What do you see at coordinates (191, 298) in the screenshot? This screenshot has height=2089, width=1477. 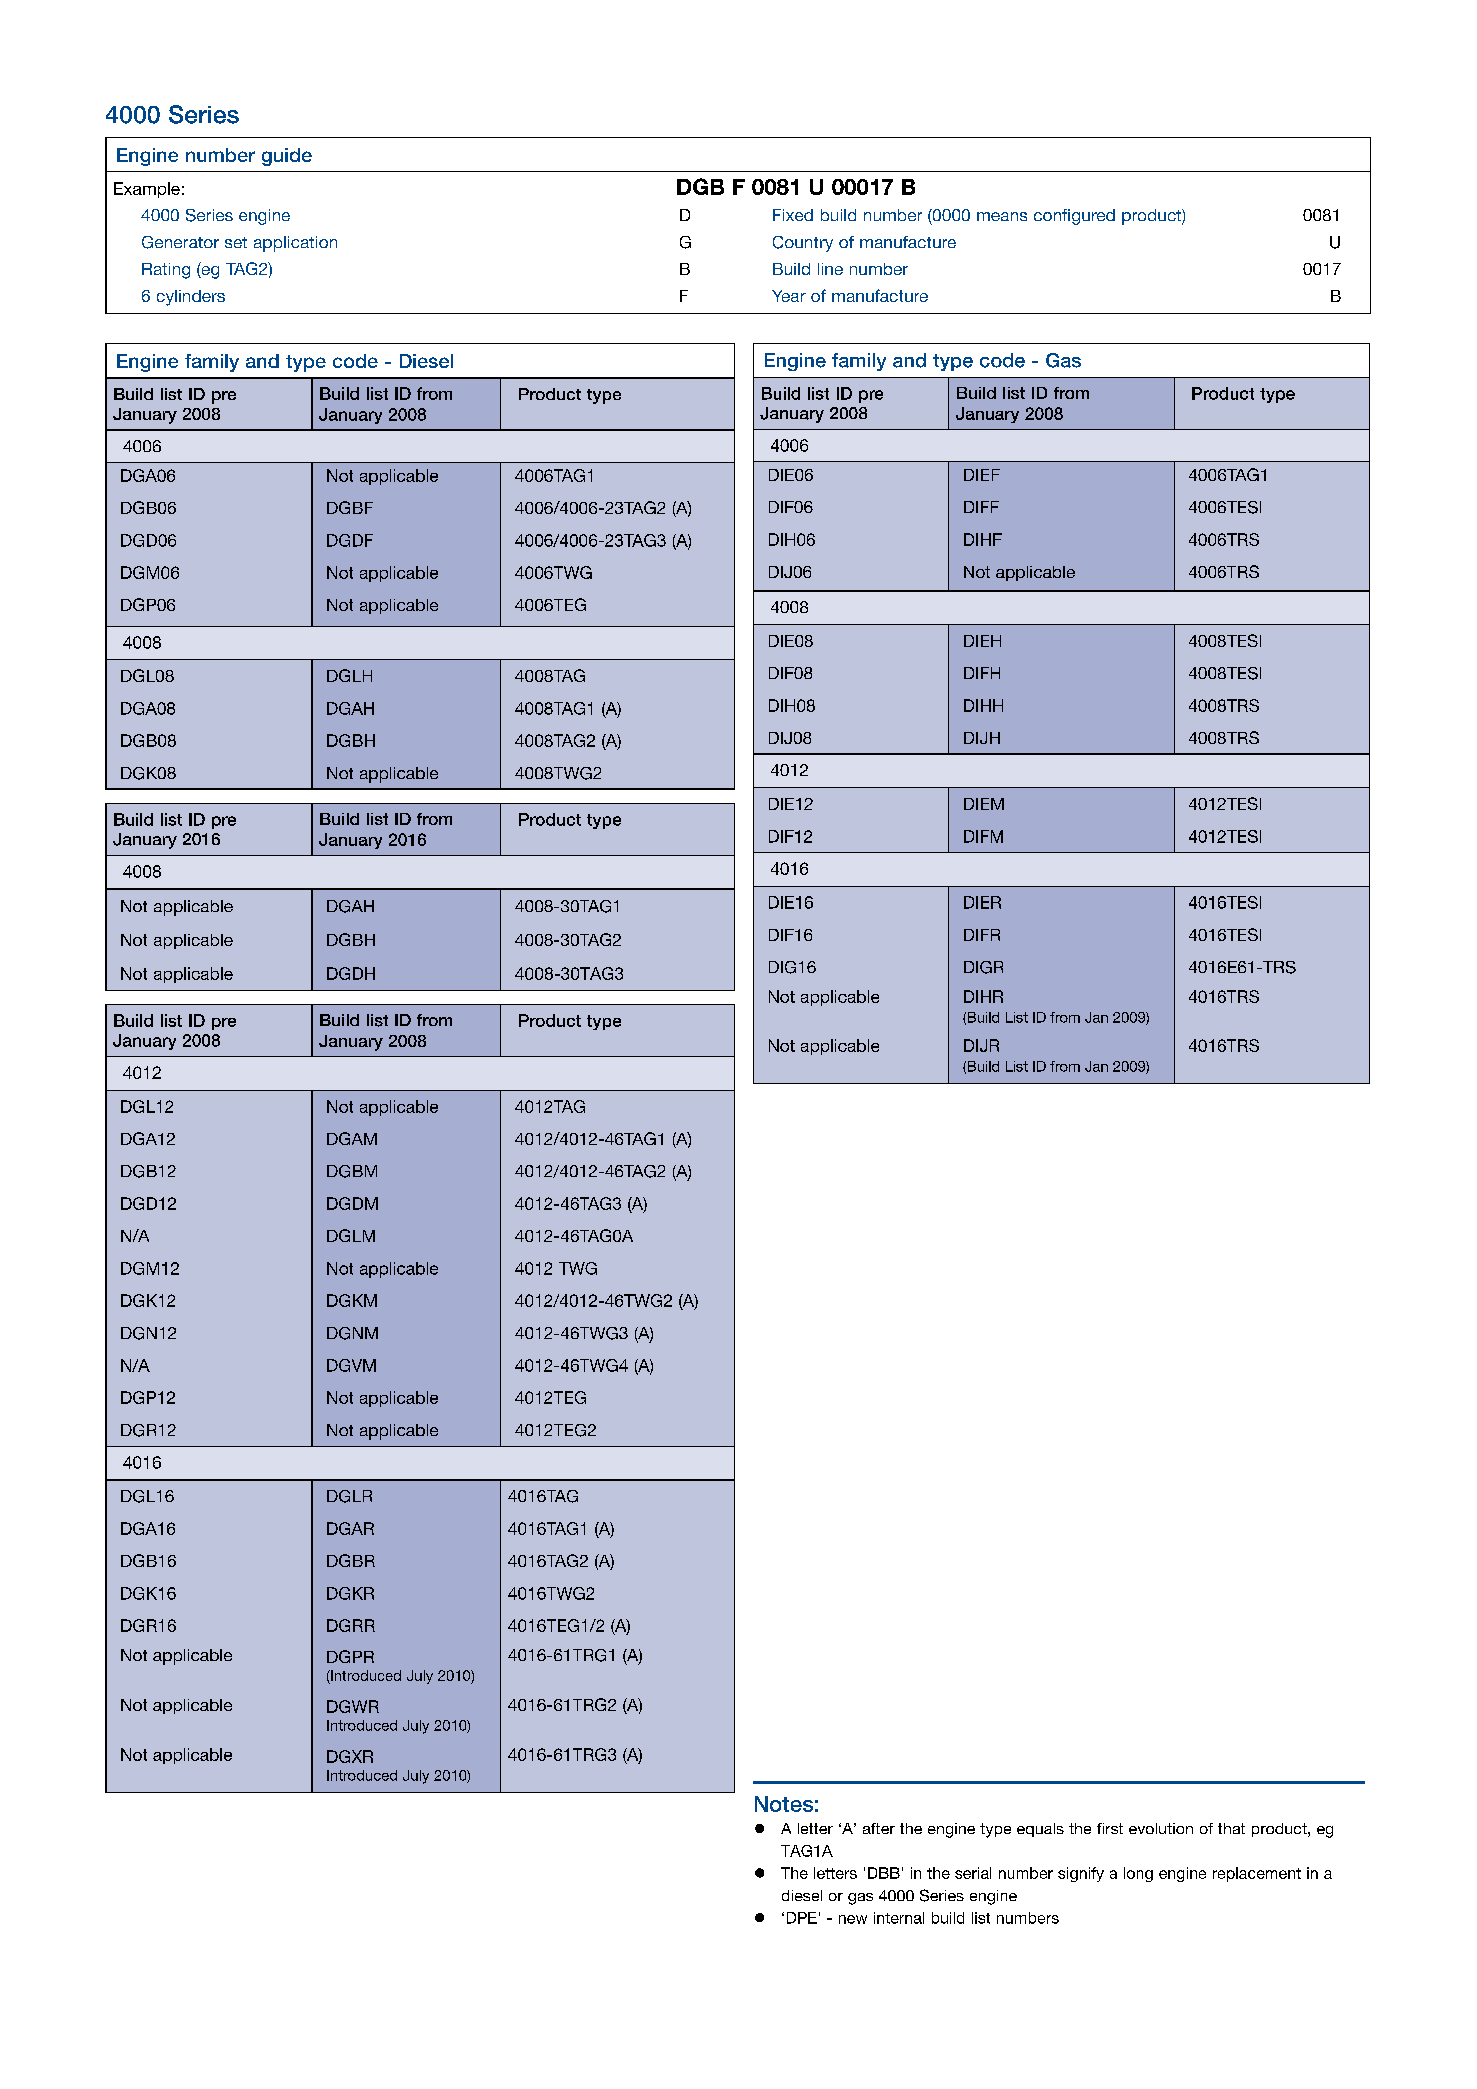 I see `cylinders` at bounding box center [191, 298].
